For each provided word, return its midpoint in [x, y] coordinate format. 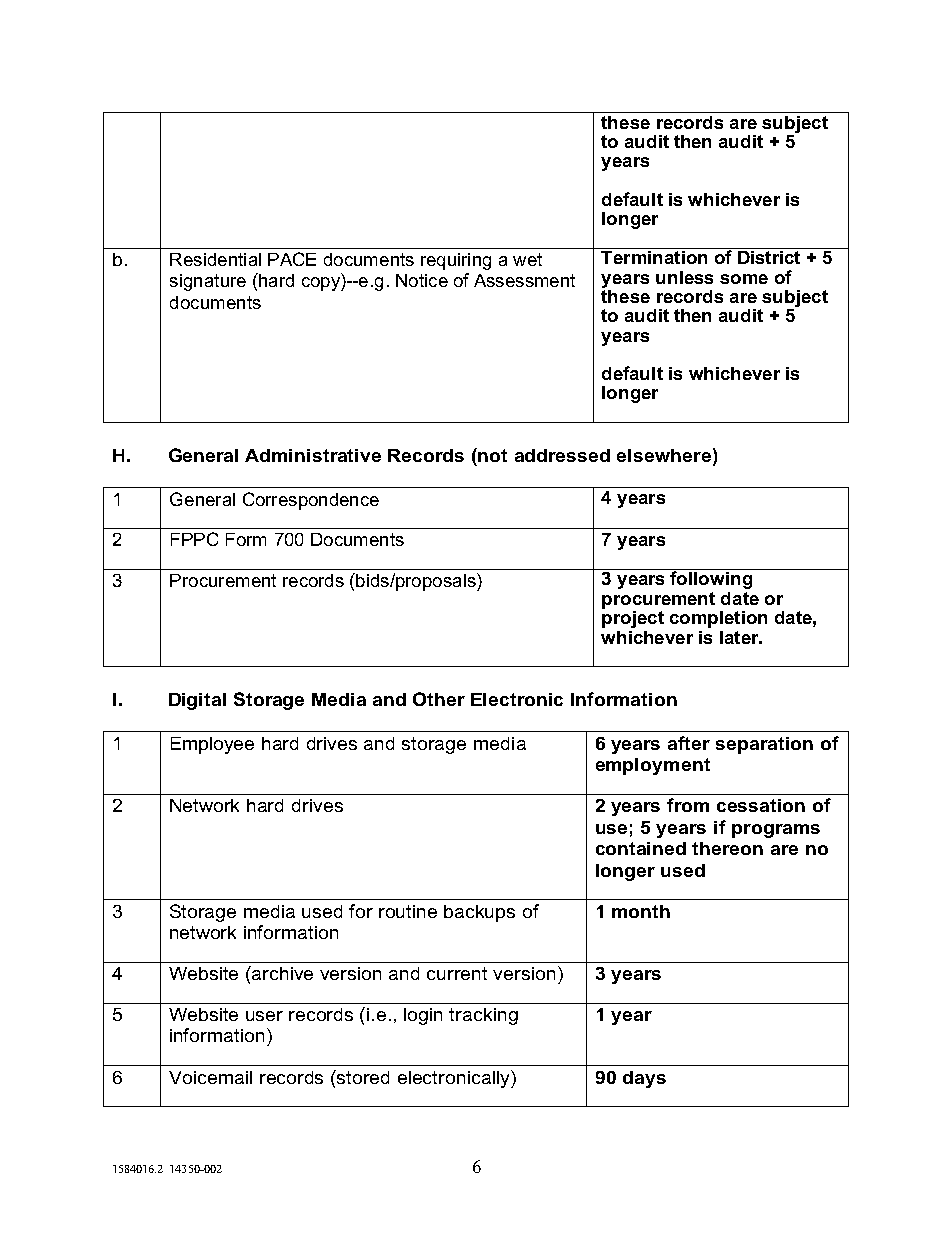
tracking [483, 1016]
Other [439, 699]
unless [684, 277]
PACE [292, 259]
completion [718, 619]
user [264, 1016]
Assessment [524, 280]
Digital [197, 701]
